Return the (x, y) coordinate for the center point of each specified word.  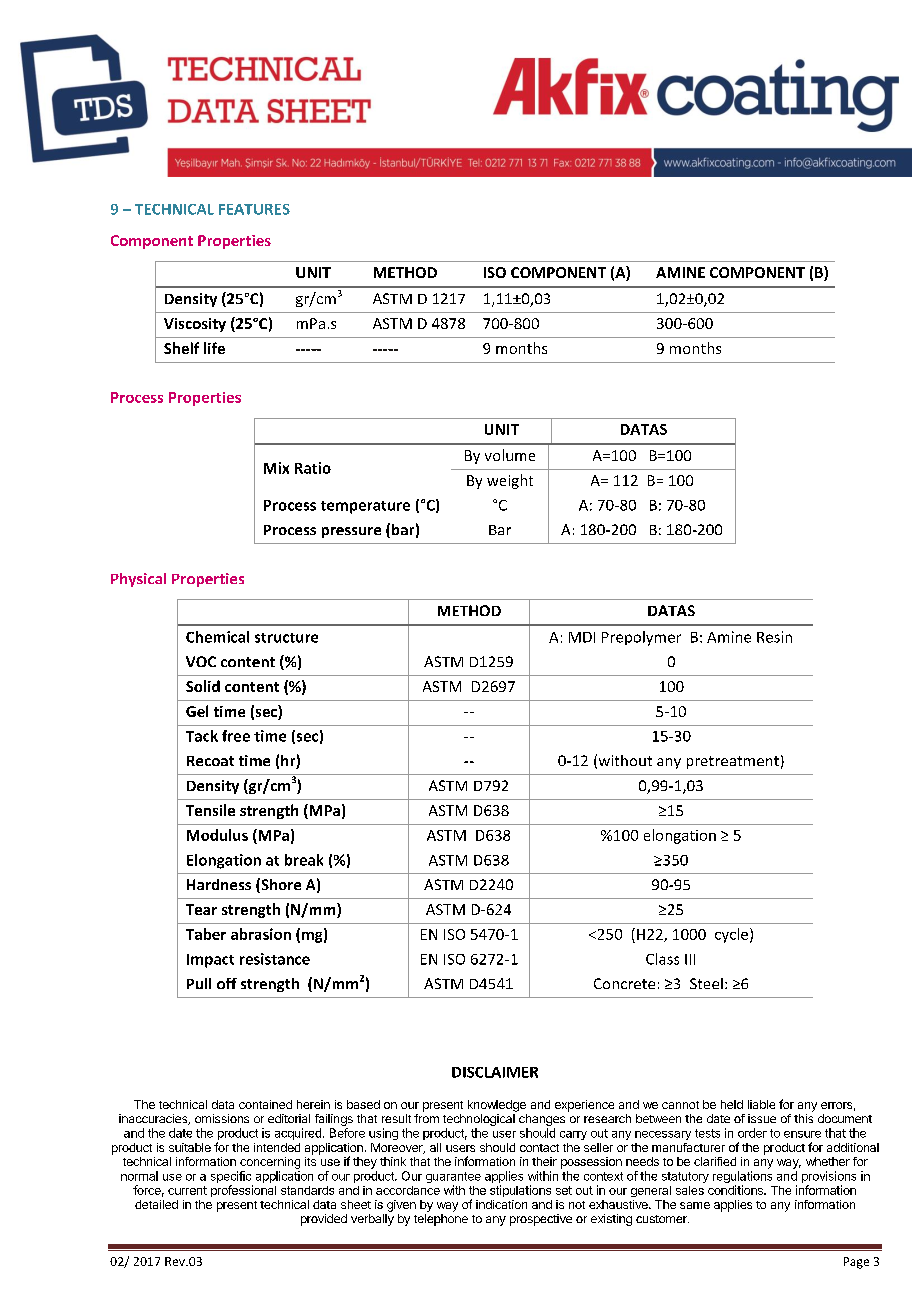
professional (243, 1191)
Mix (276, 468)
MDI (582, 637)
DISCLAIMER (495, 1072)
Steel (706, 983)
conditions (736, 1190)
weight (510, 481)
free (236, 736)
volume (510, 455)
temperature (365, 507)
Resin (774, 637)
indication (501, 1204)
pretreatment (733, 762)
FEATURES (254, 209)
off (227, 983)
